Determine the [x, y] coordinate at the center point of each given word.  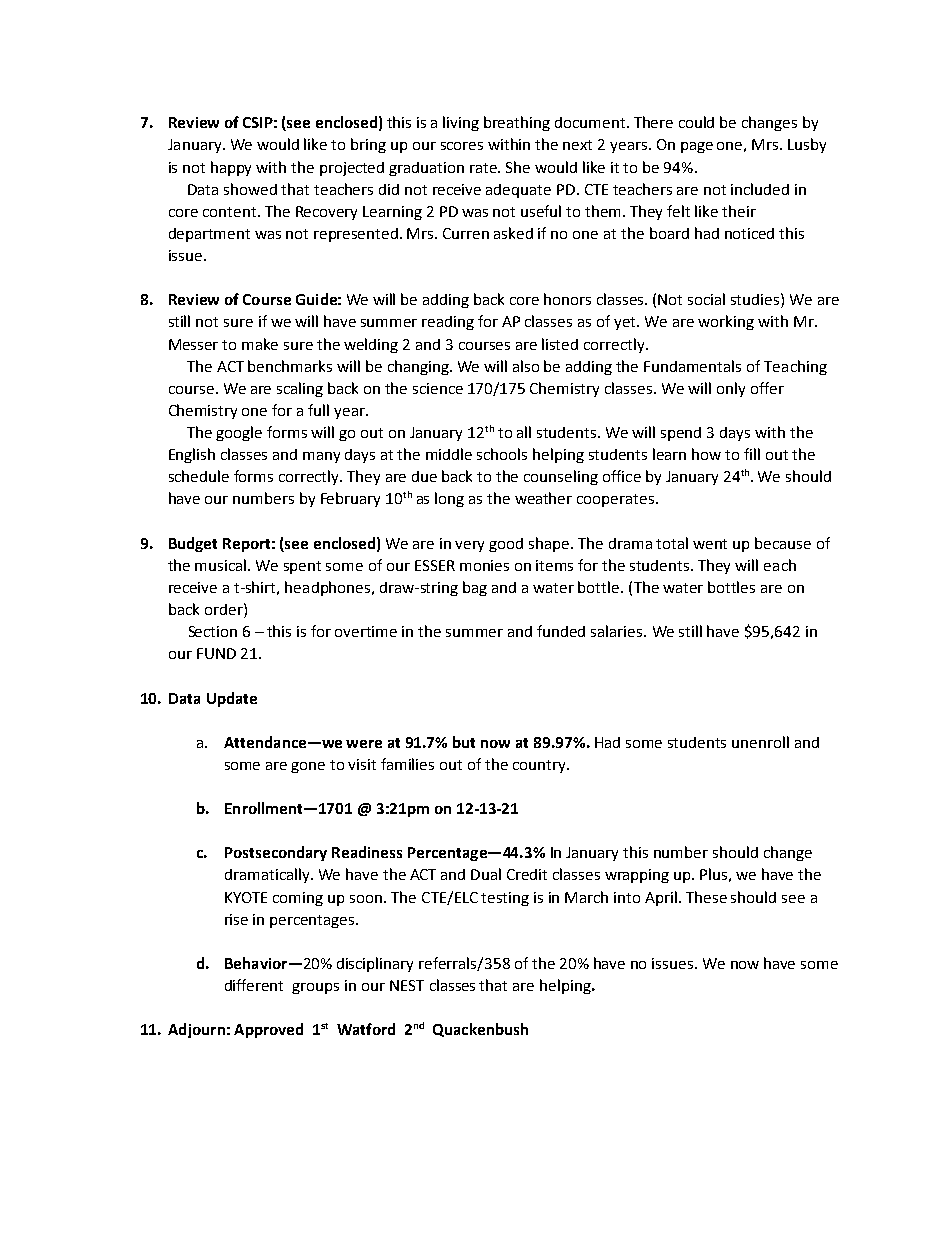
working [726, 322]
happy [231, 168]
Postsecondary [276, 853]
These [706, 897]
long [449, 499]
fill [752, 454]
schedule [199, 476]
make [260, 344]
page [697, 147]
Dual [486, 874]
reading [448, 323]
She [518, 167]
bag [475, 588]
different [254, 985]
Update [232, 699]
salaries [618, 631]
